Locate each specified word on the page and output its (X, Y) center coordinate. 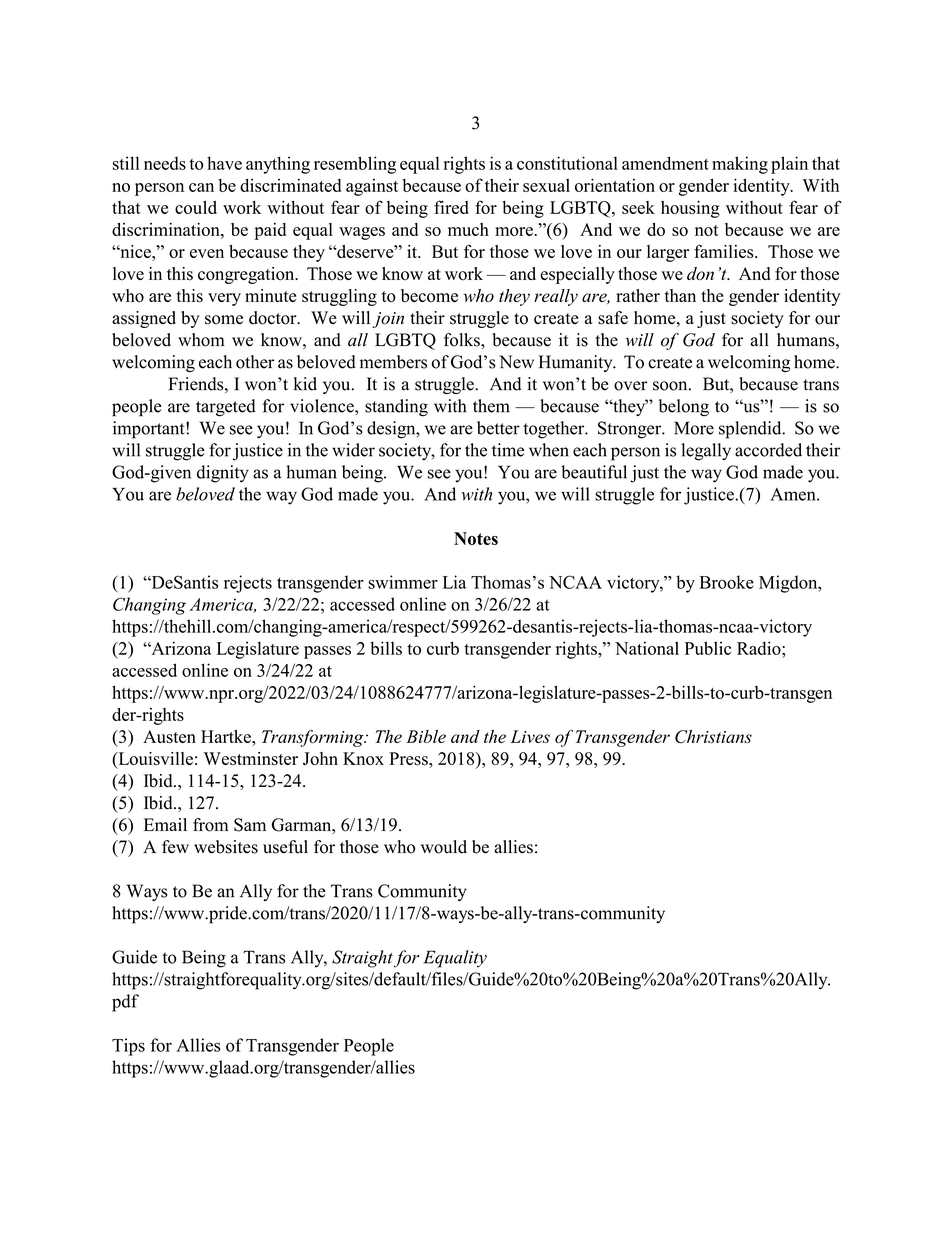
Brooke (726, 582)
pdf (125, 1003)
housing (690, 209)
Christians (713, 736)
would (444, 847)
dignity (223, 474)
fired (451, 207)
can (201, 187)
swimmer (403, 582)
